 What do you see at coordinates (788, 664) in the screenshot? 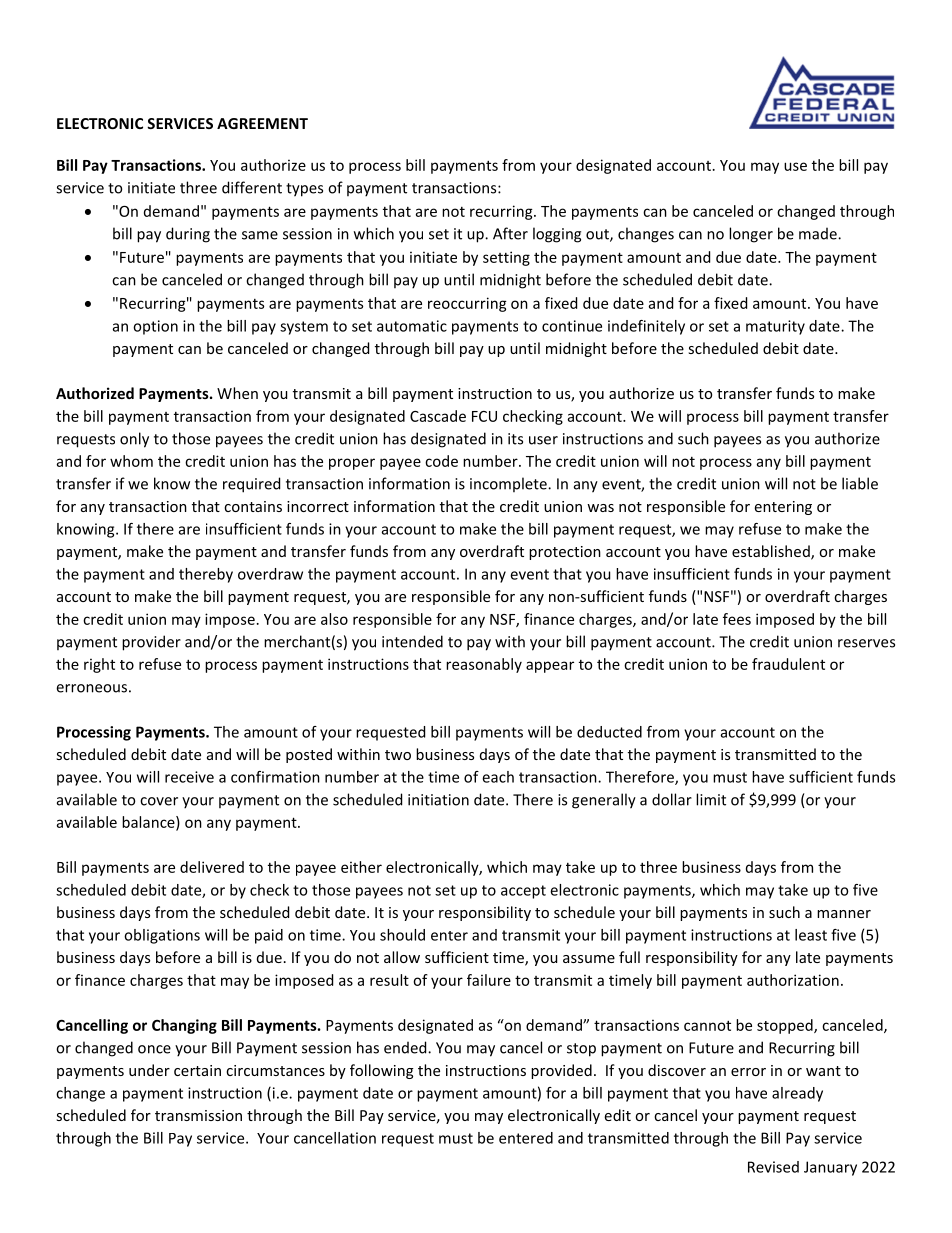
I see `fraudulent` at bounding box center [788, 664].
